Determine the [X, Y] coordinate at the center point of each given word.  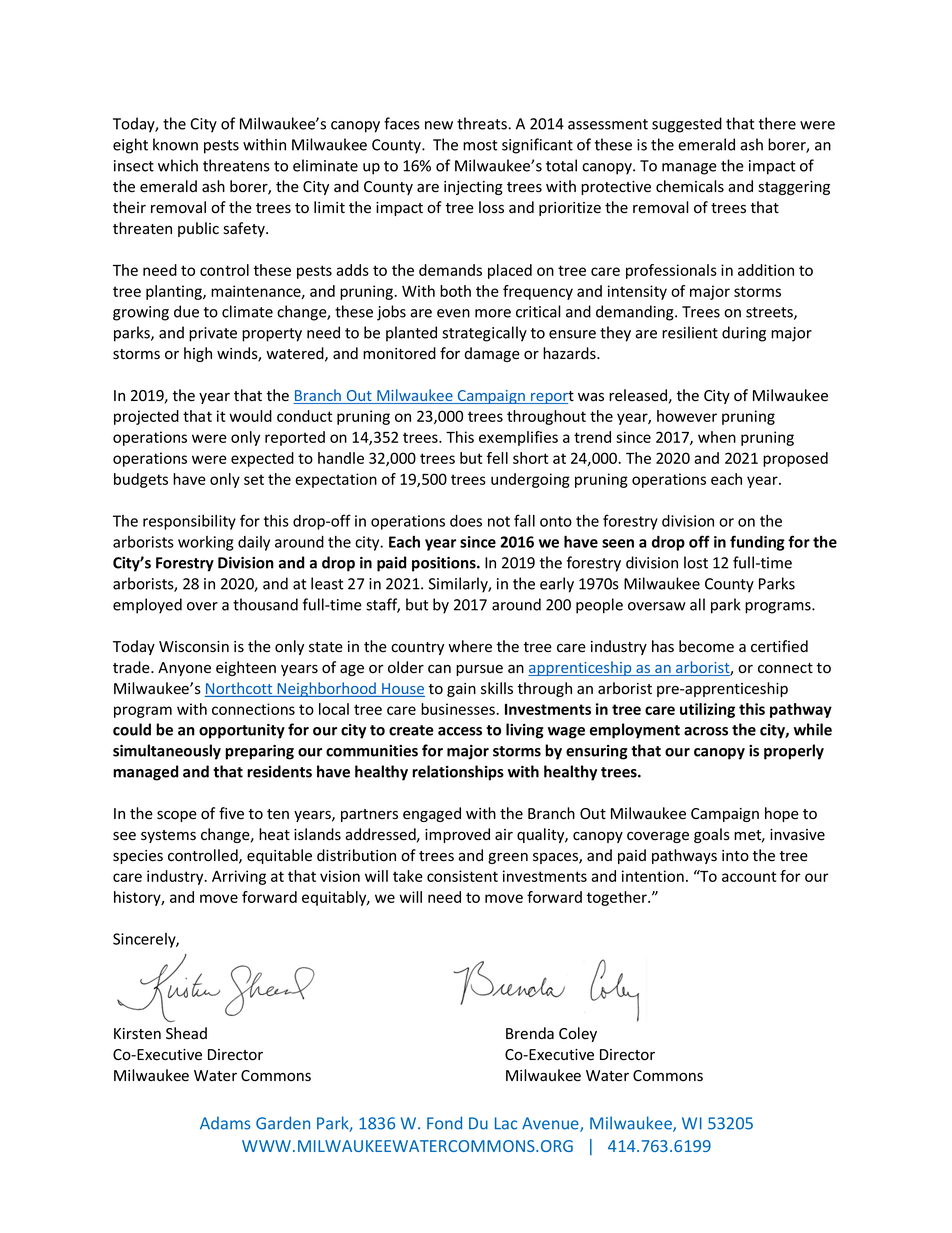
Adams [225, 1123]
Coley [578, 1034]
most [480, 145]
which [178, 165]
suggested [687, 125]
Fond [444, 1123]
